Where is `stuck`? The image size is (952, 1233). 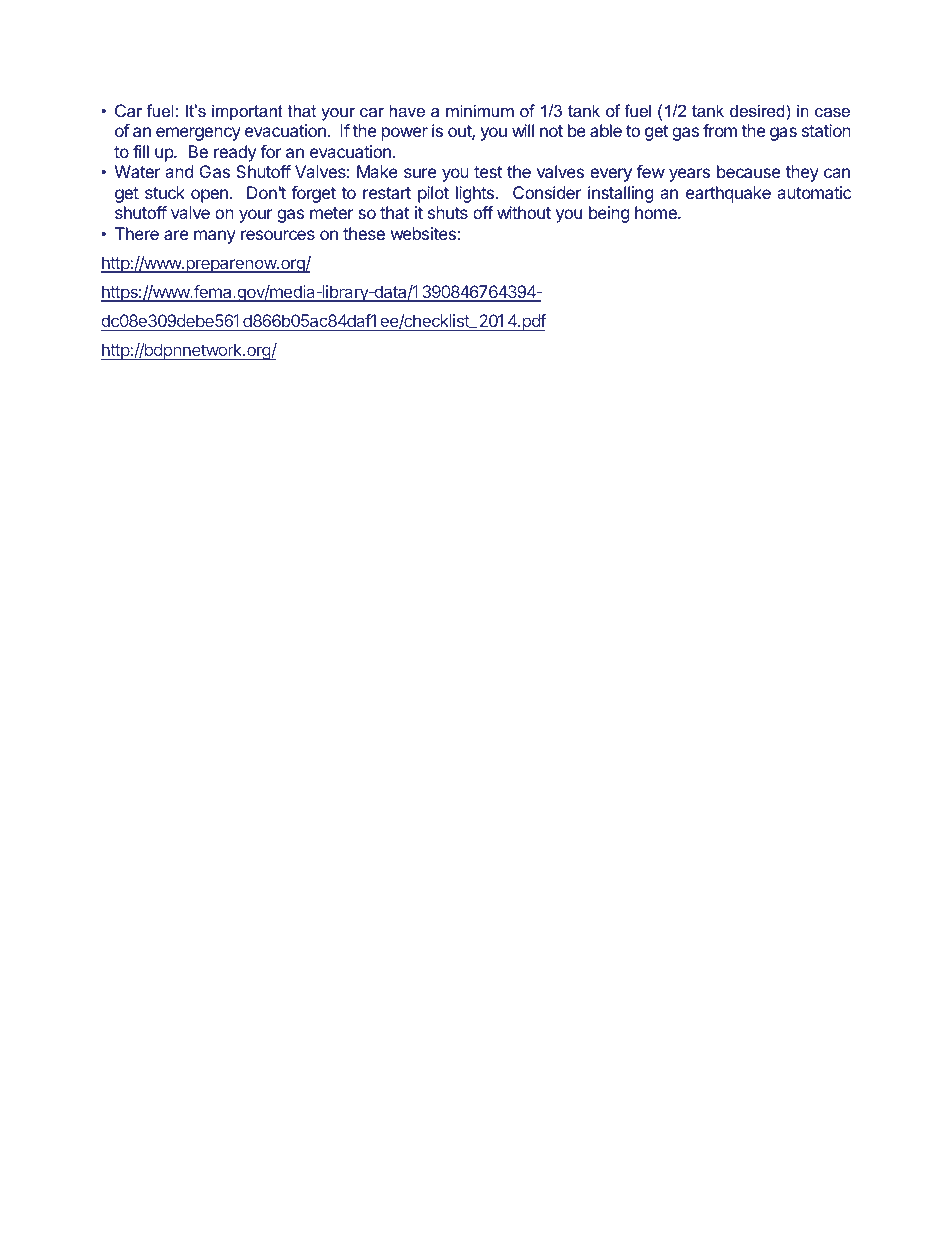
stuck is located at coordinates (165, 192).
